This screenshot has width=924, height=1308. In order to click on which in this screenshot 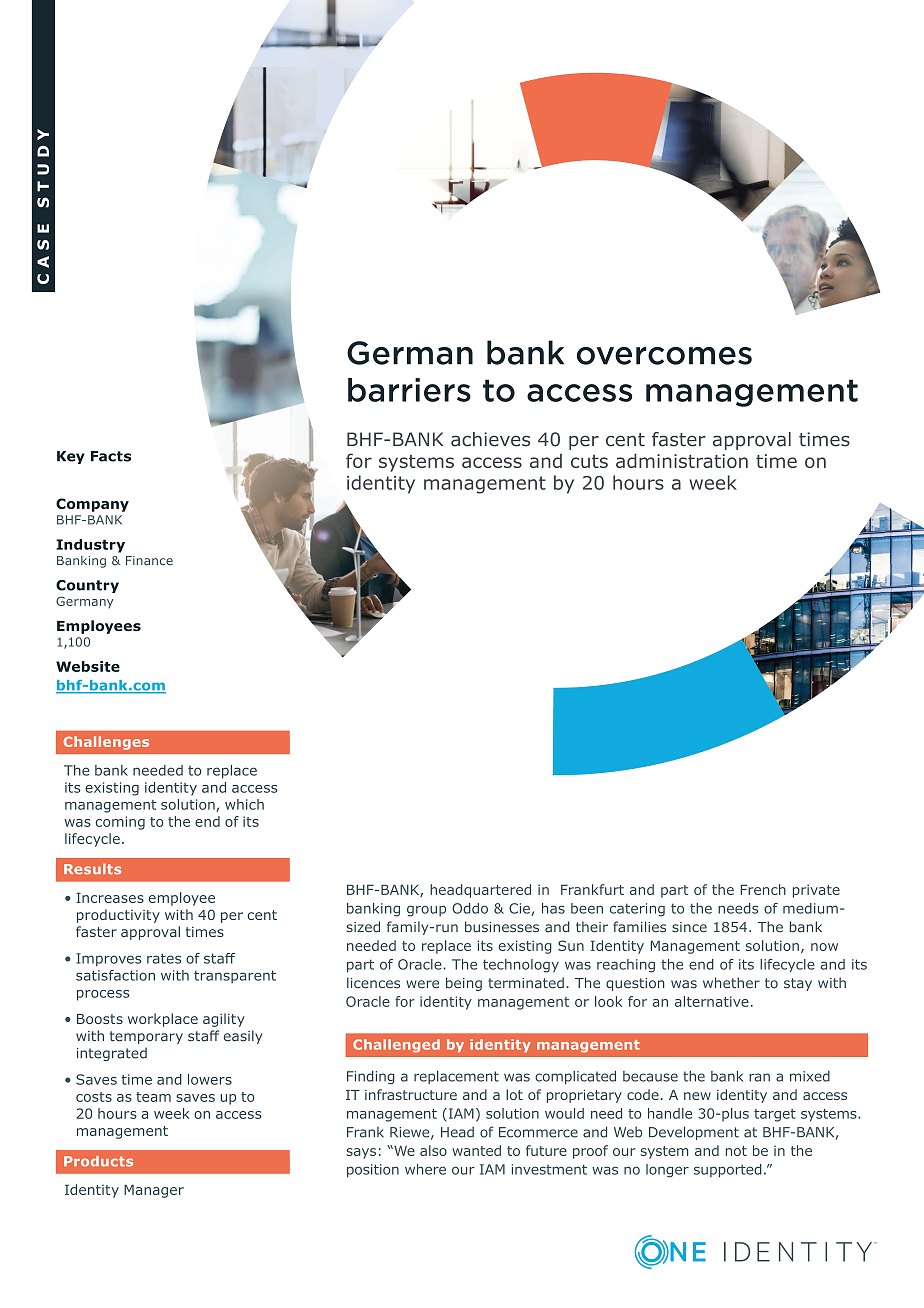, I will do `click(244, 804)`.
